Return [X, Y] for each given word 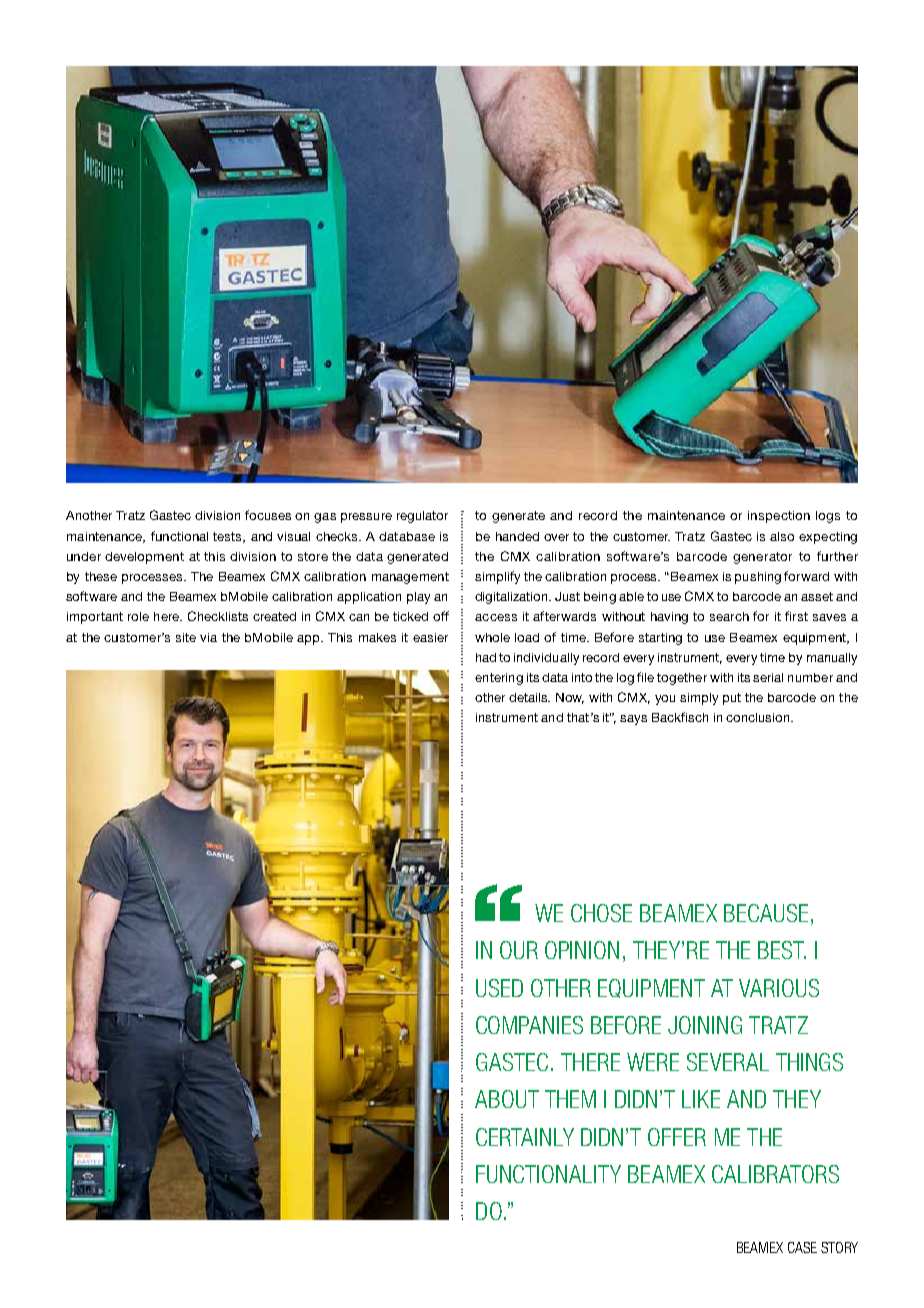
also [782, 536]
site [186, 637]
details [529, 697]
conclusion [759, 717]
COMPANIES [529, 1025]
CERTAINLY [525, 1137]
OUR [519, 950]
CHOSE [601, 913]
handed [517, 536]
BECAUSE [766, 913]
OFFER [677, 1137]
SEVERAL [728, 1062]
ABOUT [507, 1099]
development [144, 558]
